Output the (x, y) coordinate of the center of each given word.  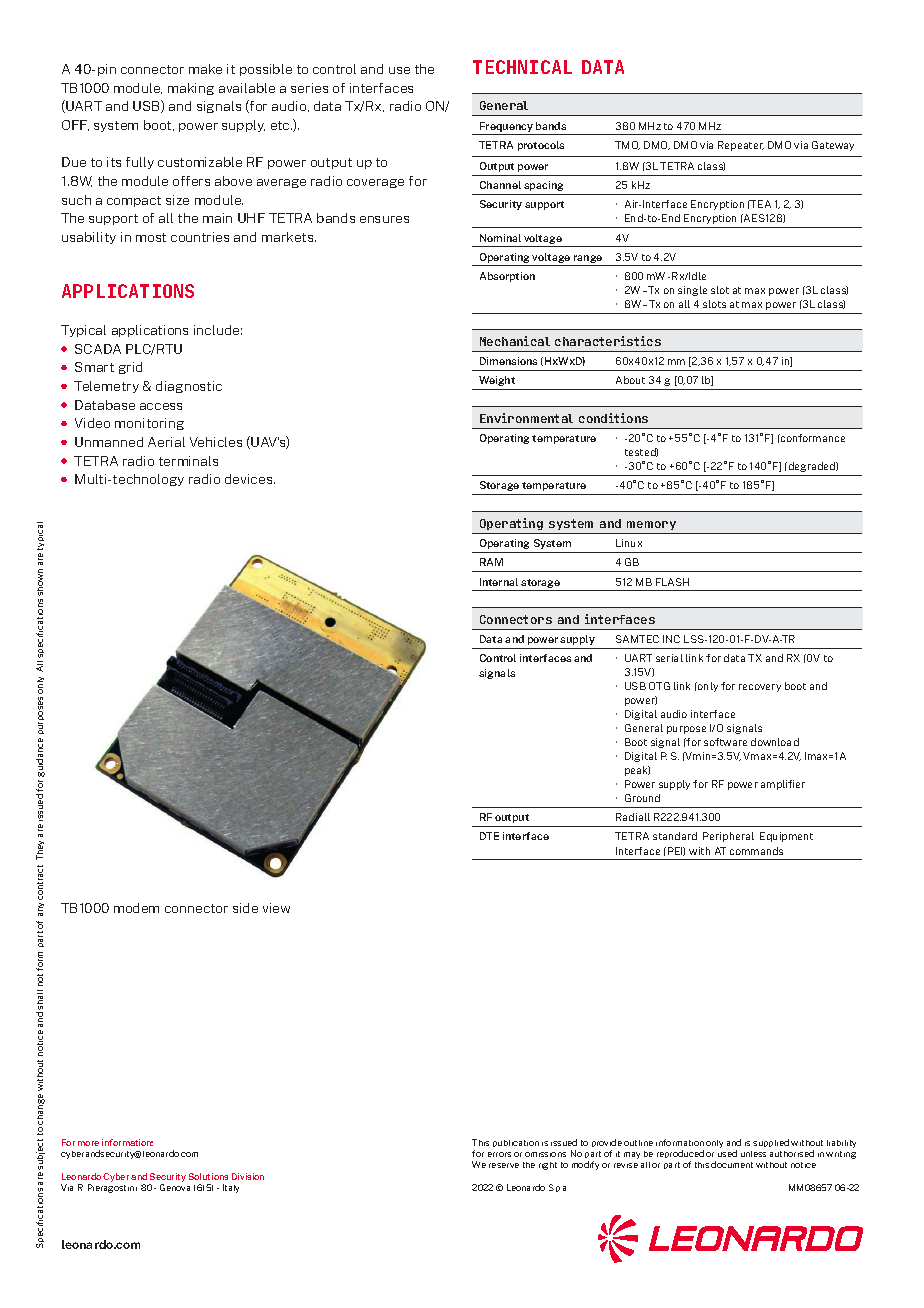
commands (756, 851)
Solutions (208, 1176)
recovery (760, 688)
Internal (499, 582)
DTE (489, 836)
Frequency (506, 127)
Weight (497, 381)
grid (130, 368)
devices (250, 479)
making (191, 89)
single (692, 291)
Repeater (741, 146)
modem (136, 908)
